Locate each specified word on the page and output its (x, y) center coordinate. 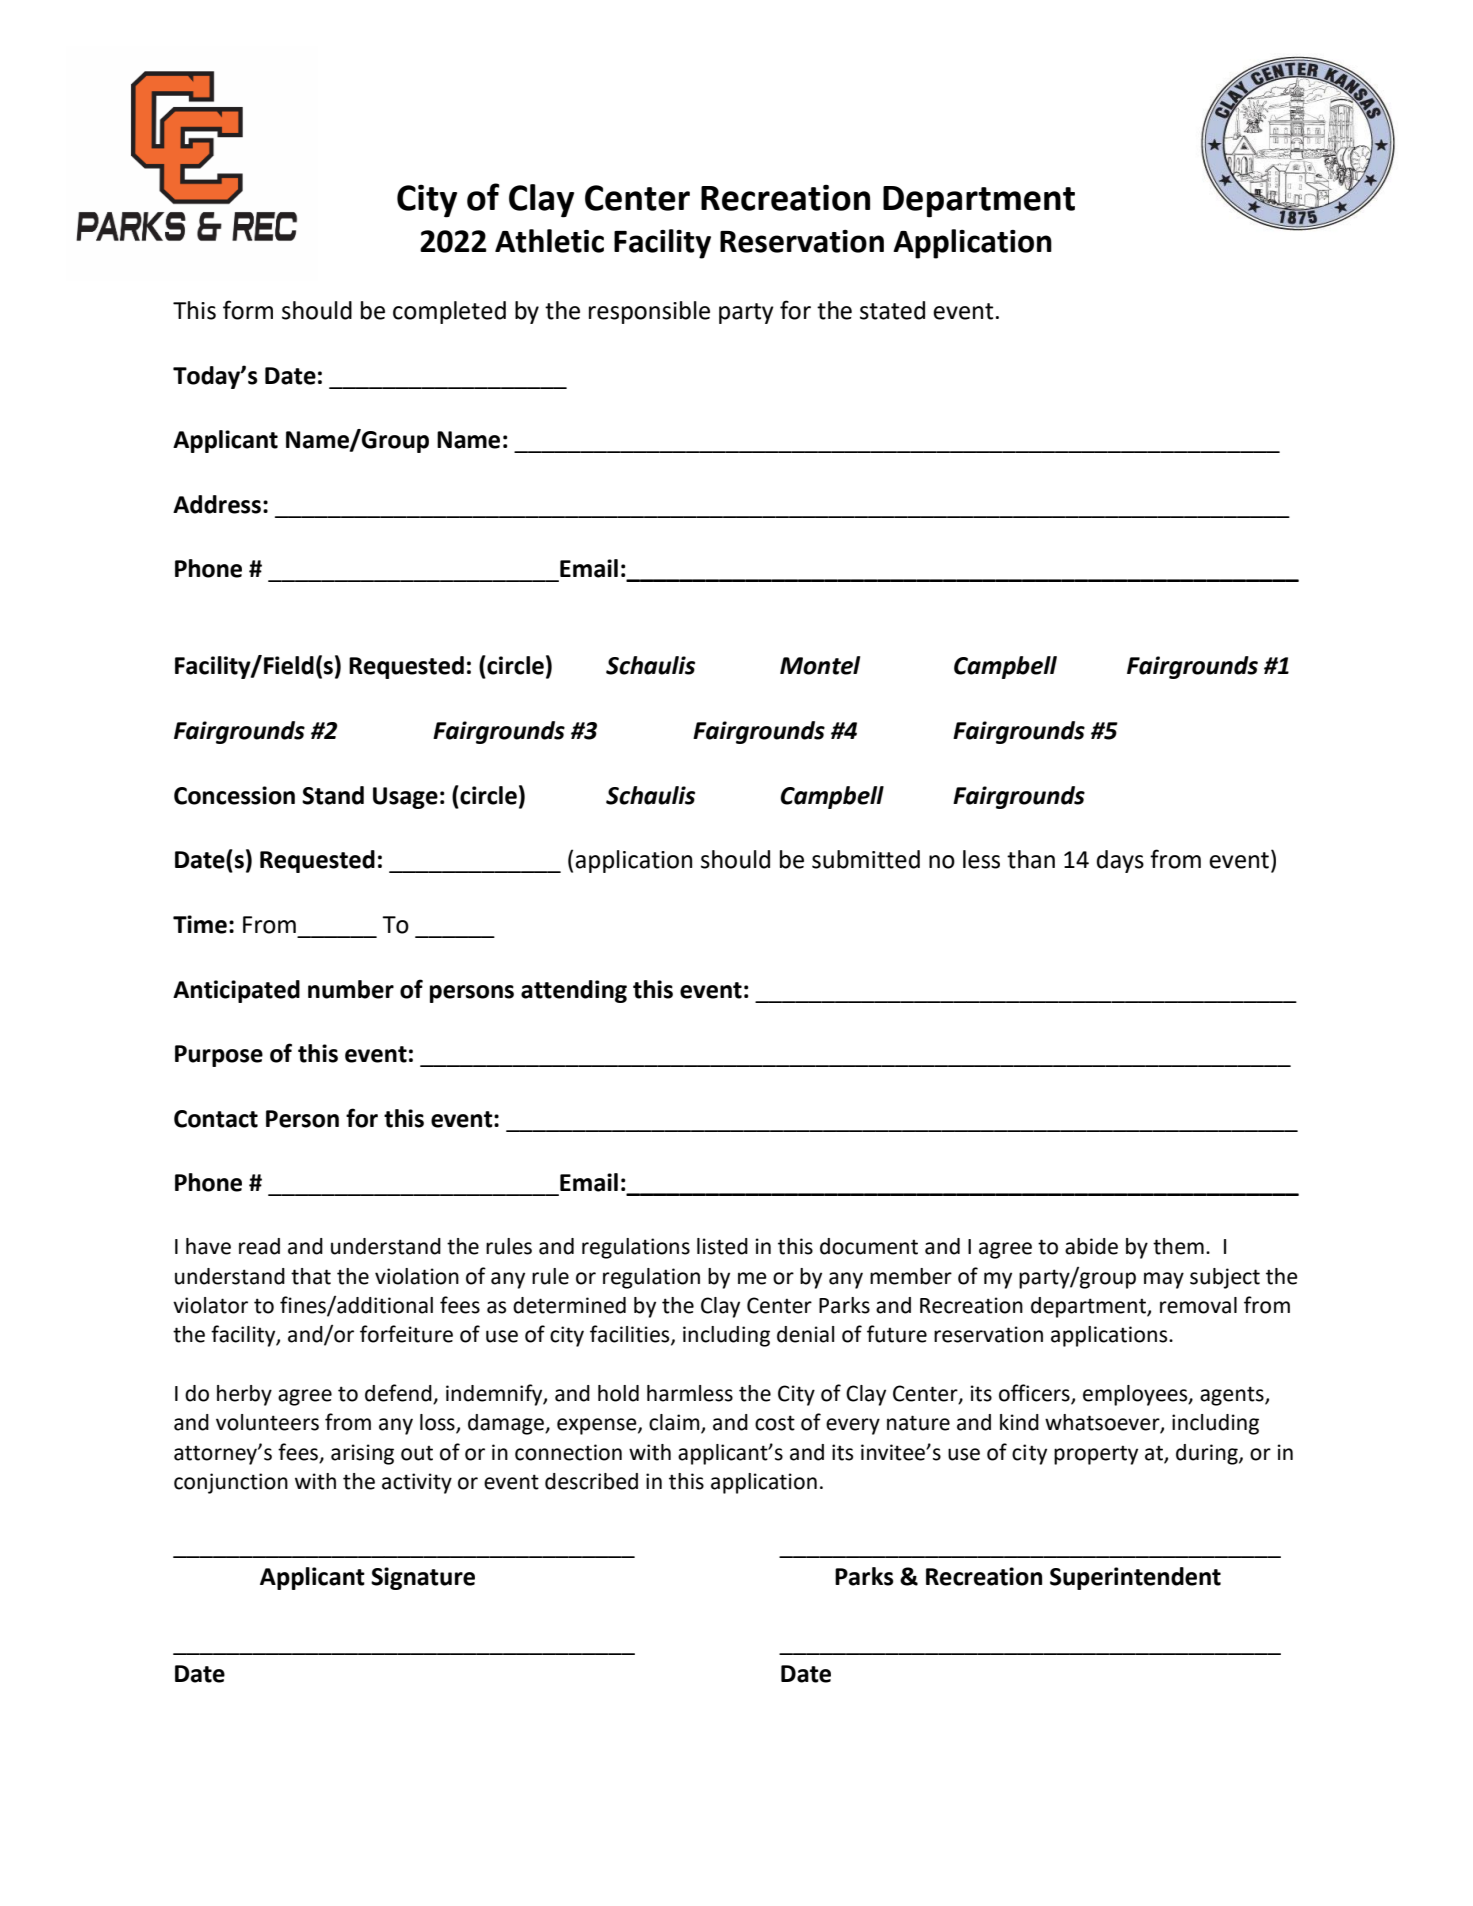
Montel (820, 665)
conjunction (231, 1483)
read (259, 1246)
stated (892, 310)
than (1031, 859)
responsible (649, 312)
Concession (234, 795)
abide (1091, 1246)
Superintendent (1135, 1578)
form (248, 310)
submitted (866, 859)
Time (200, 924)
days (1120, 861)
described (591, 1481)
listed (722, 1246)
